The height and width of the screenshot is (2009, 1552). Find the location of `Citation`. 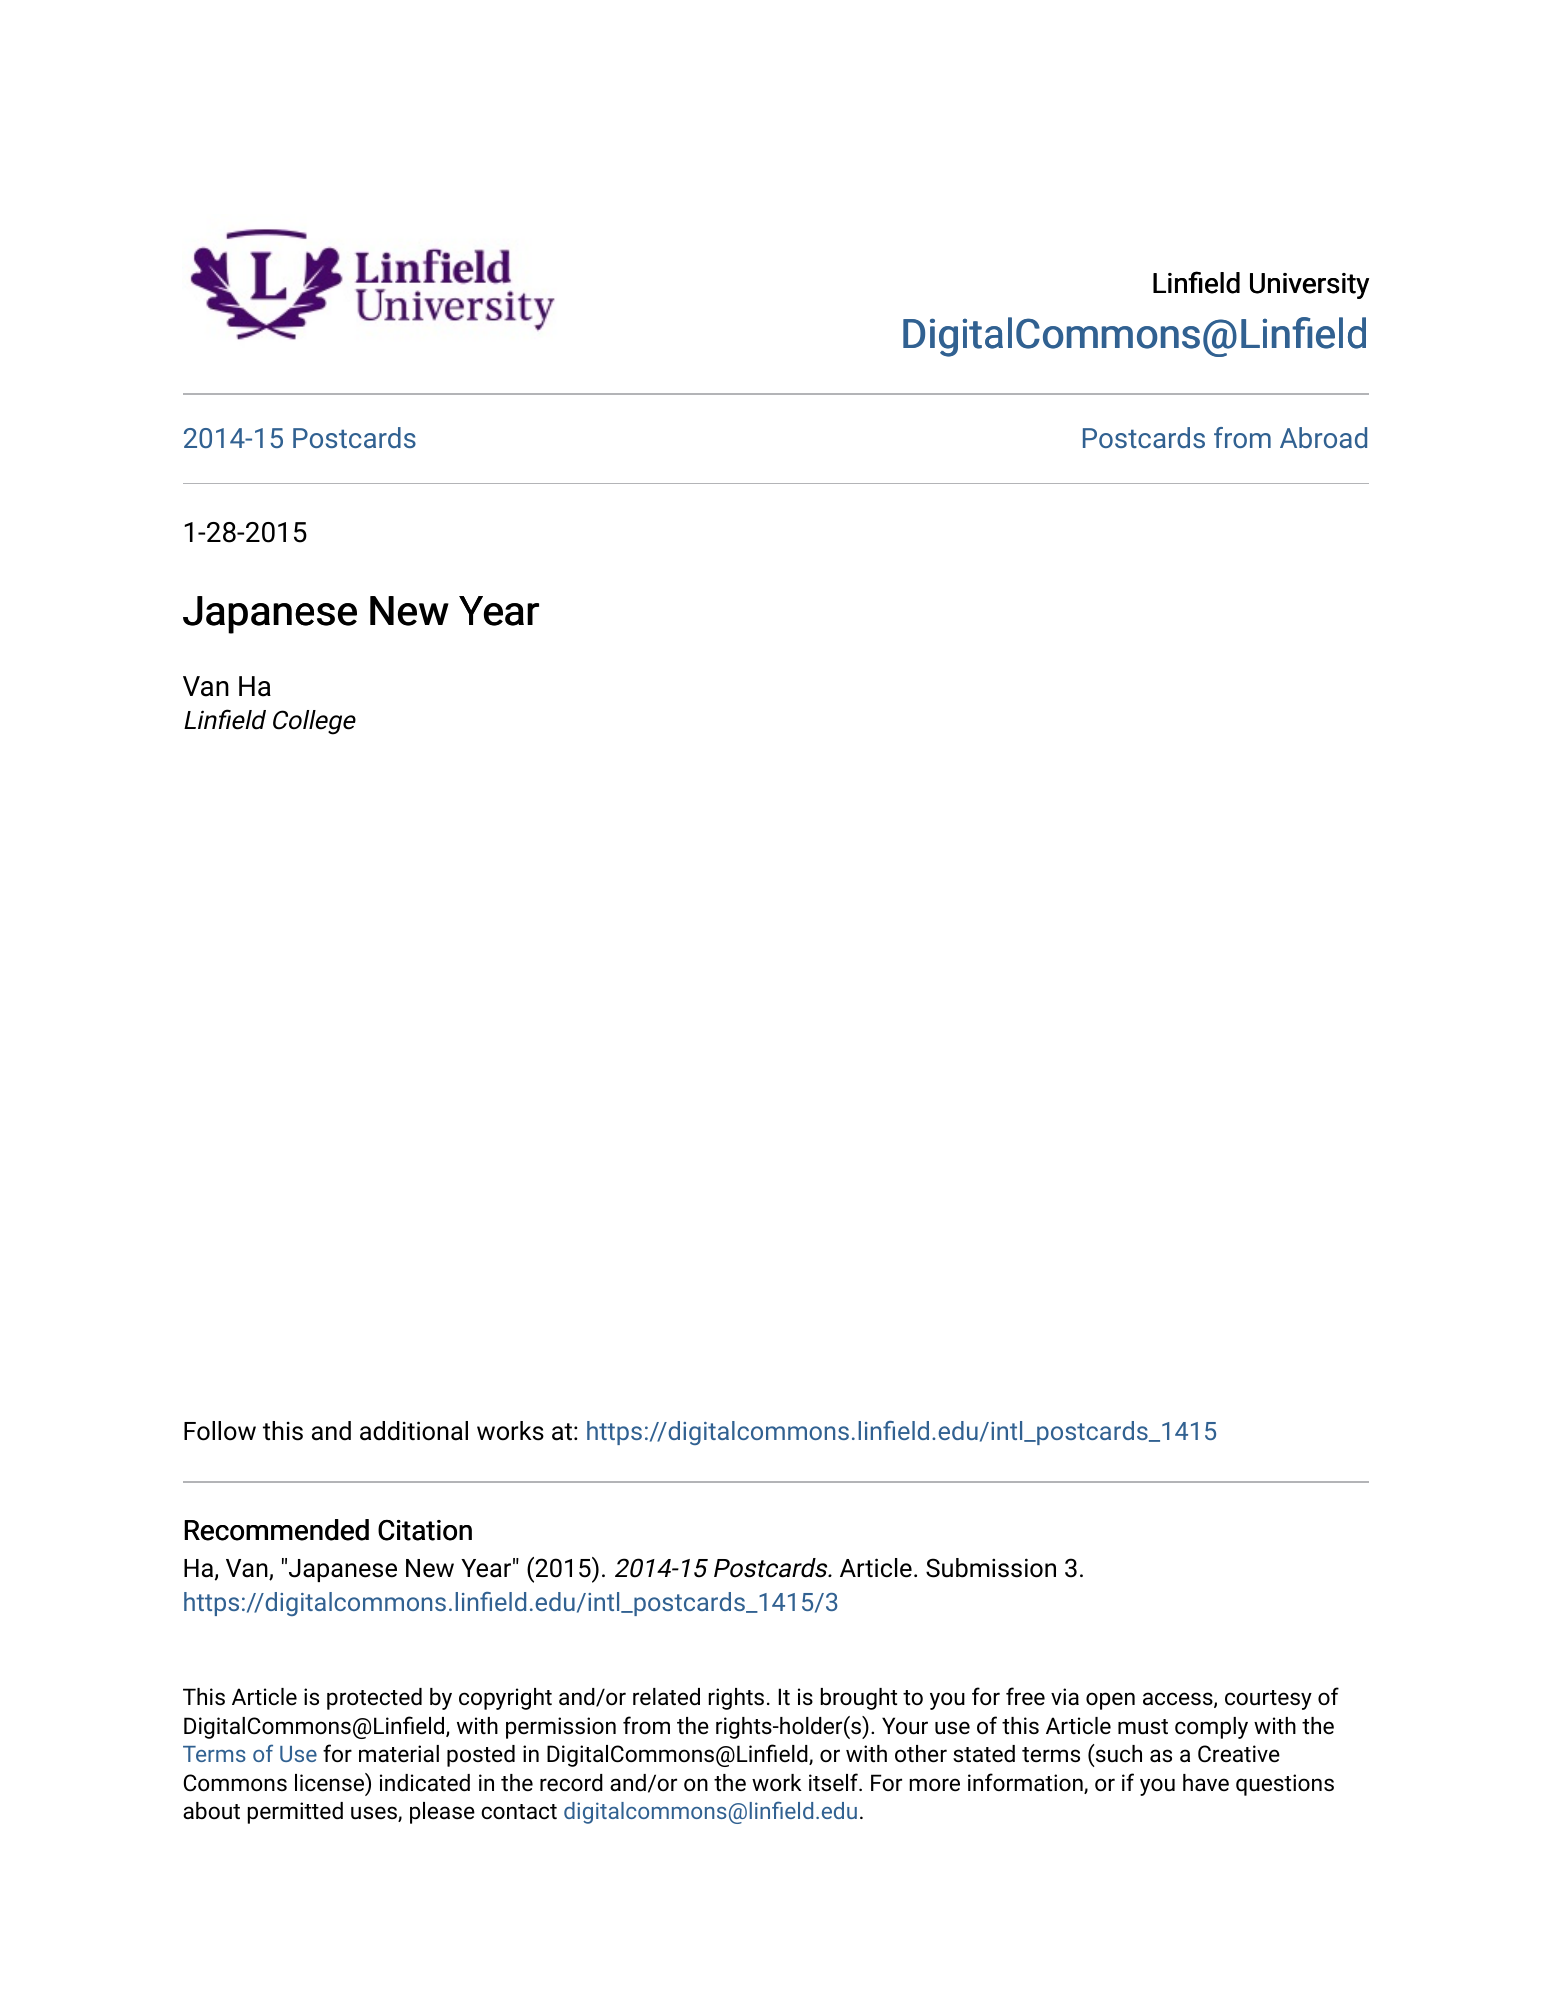

Citation is located at coordinates (425, 1530).
